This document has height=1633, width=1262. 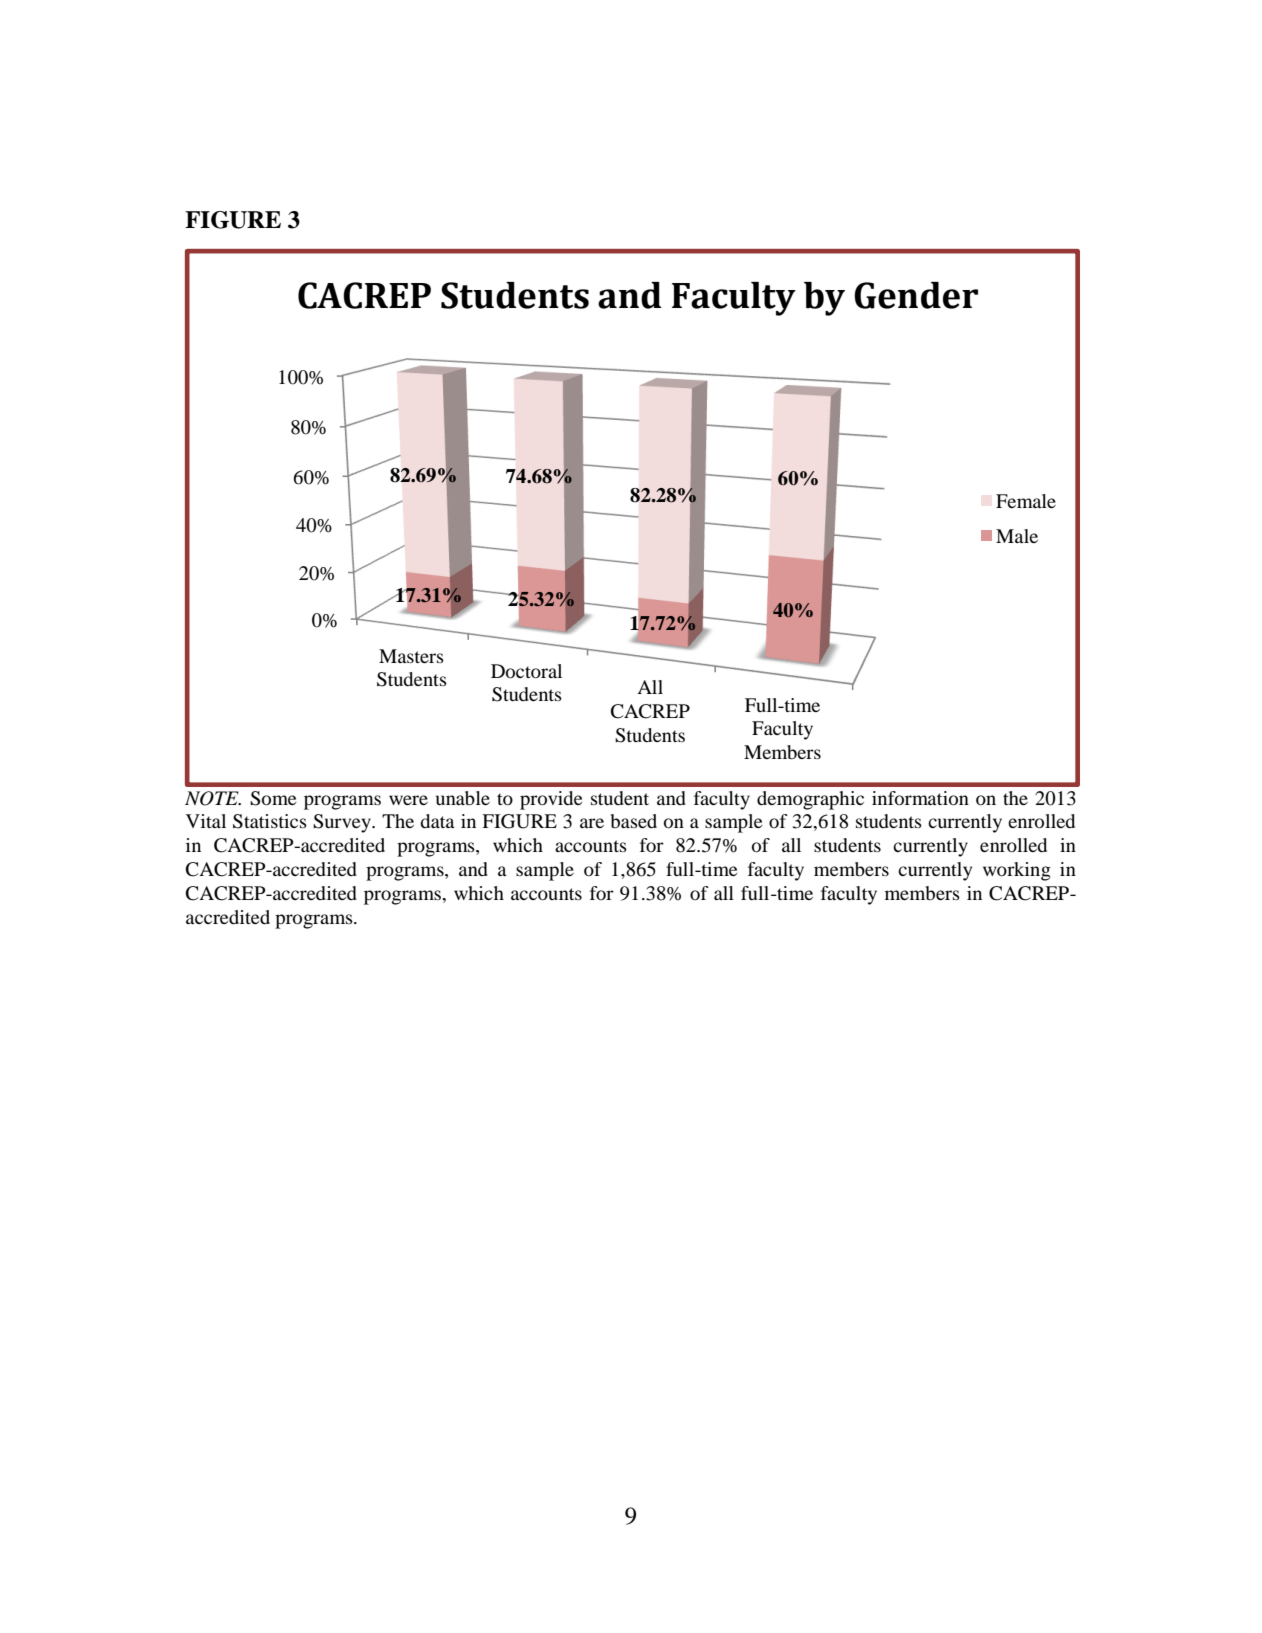 What do you see at coordinates (408, 800) in the document?
I see `were` at bounding box center [408, 800].
